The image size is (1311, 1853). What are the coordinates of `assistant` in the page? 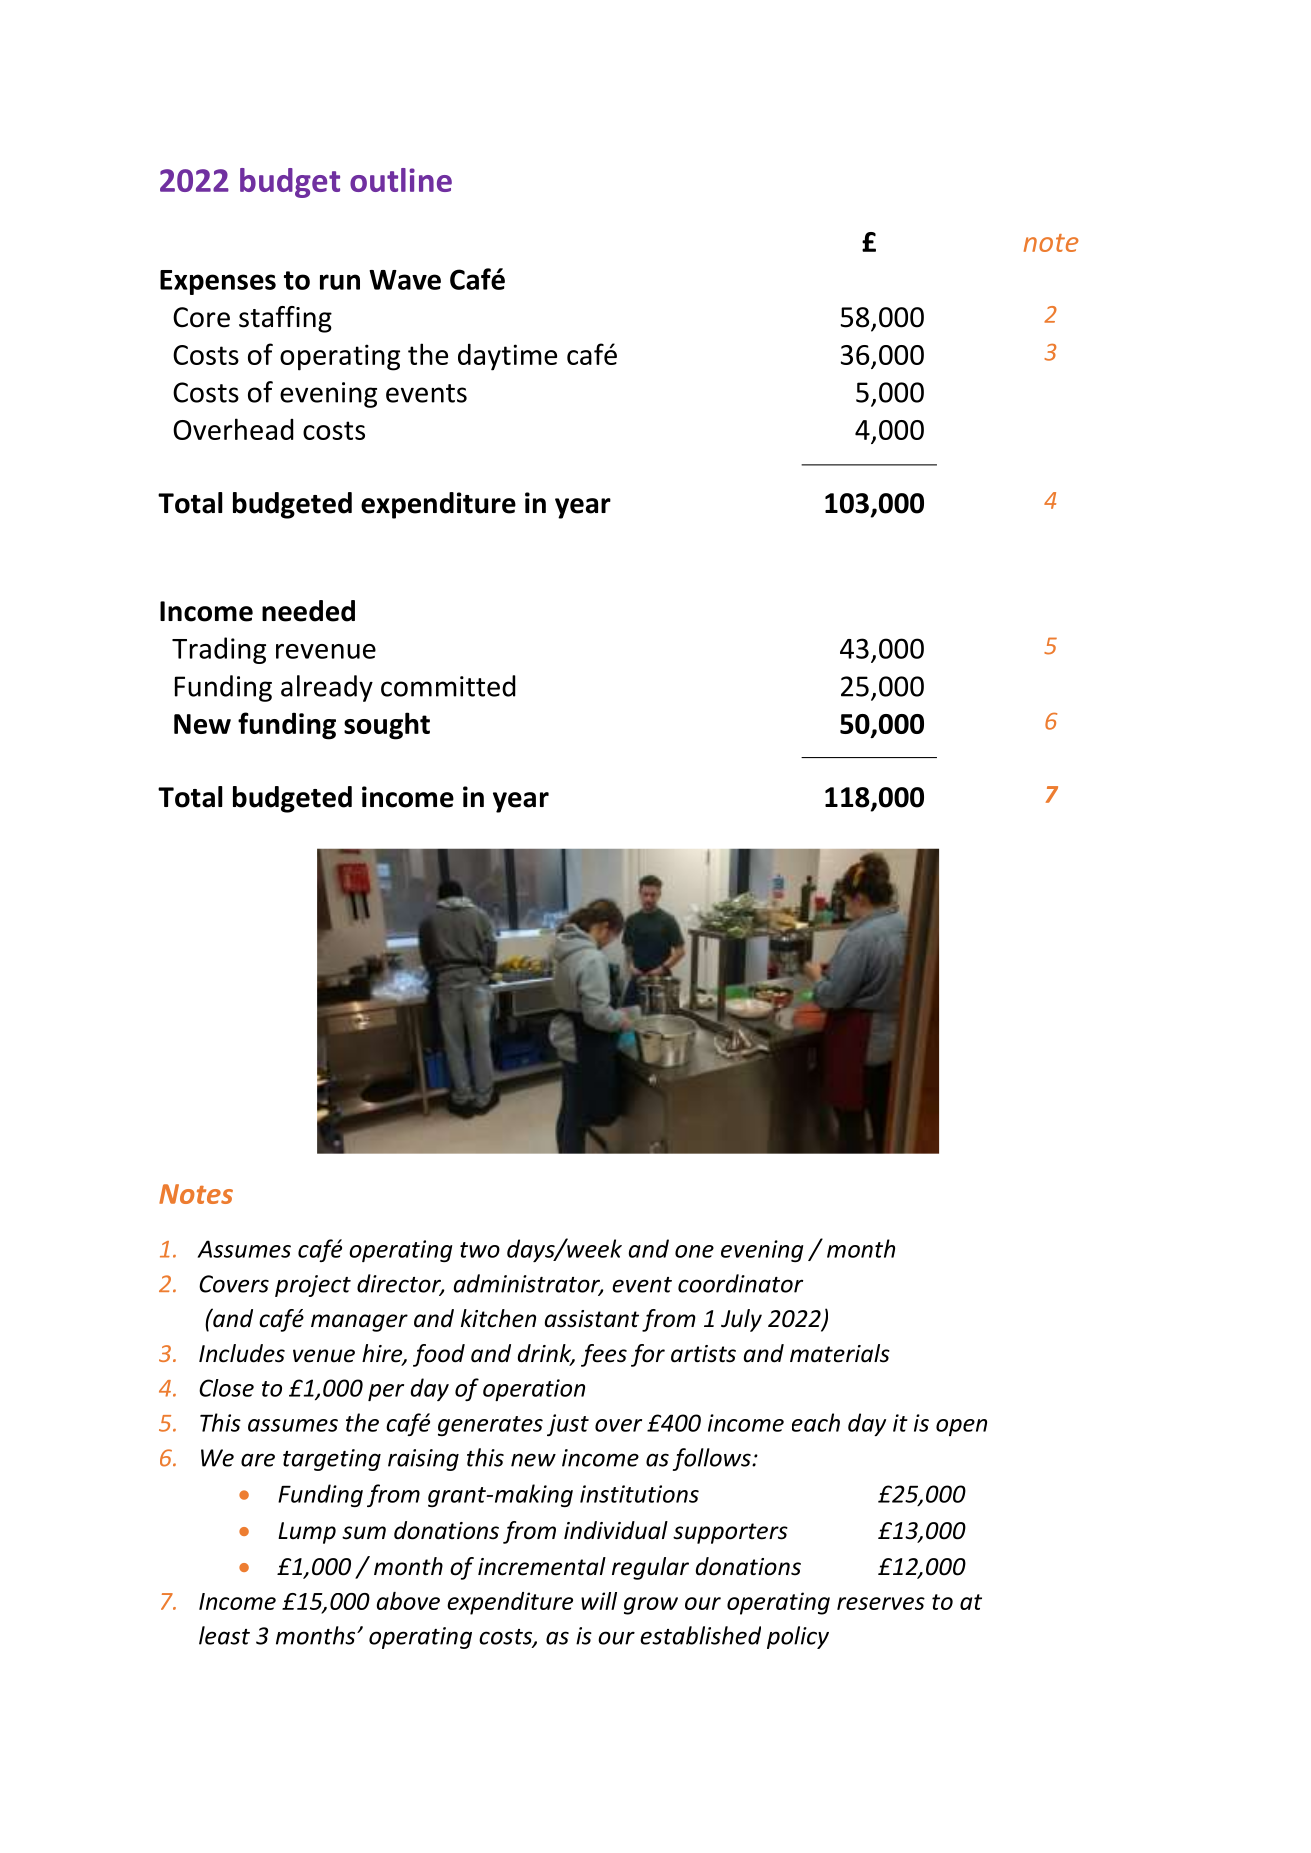 It's located at (592, 1319).
